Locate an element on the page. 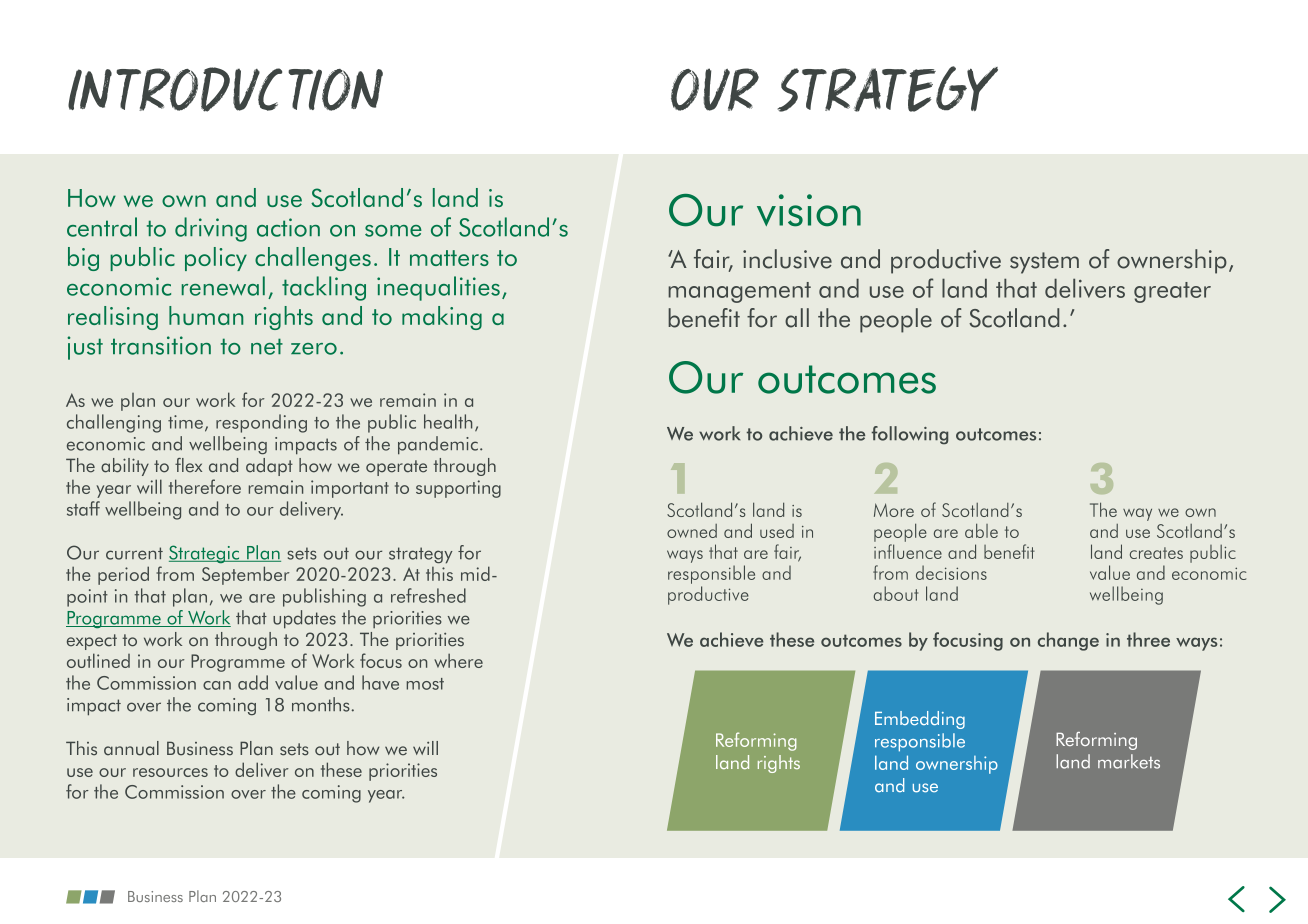 The height and width of the document is (924, 1308). where is located at coordinates (458, 660).
